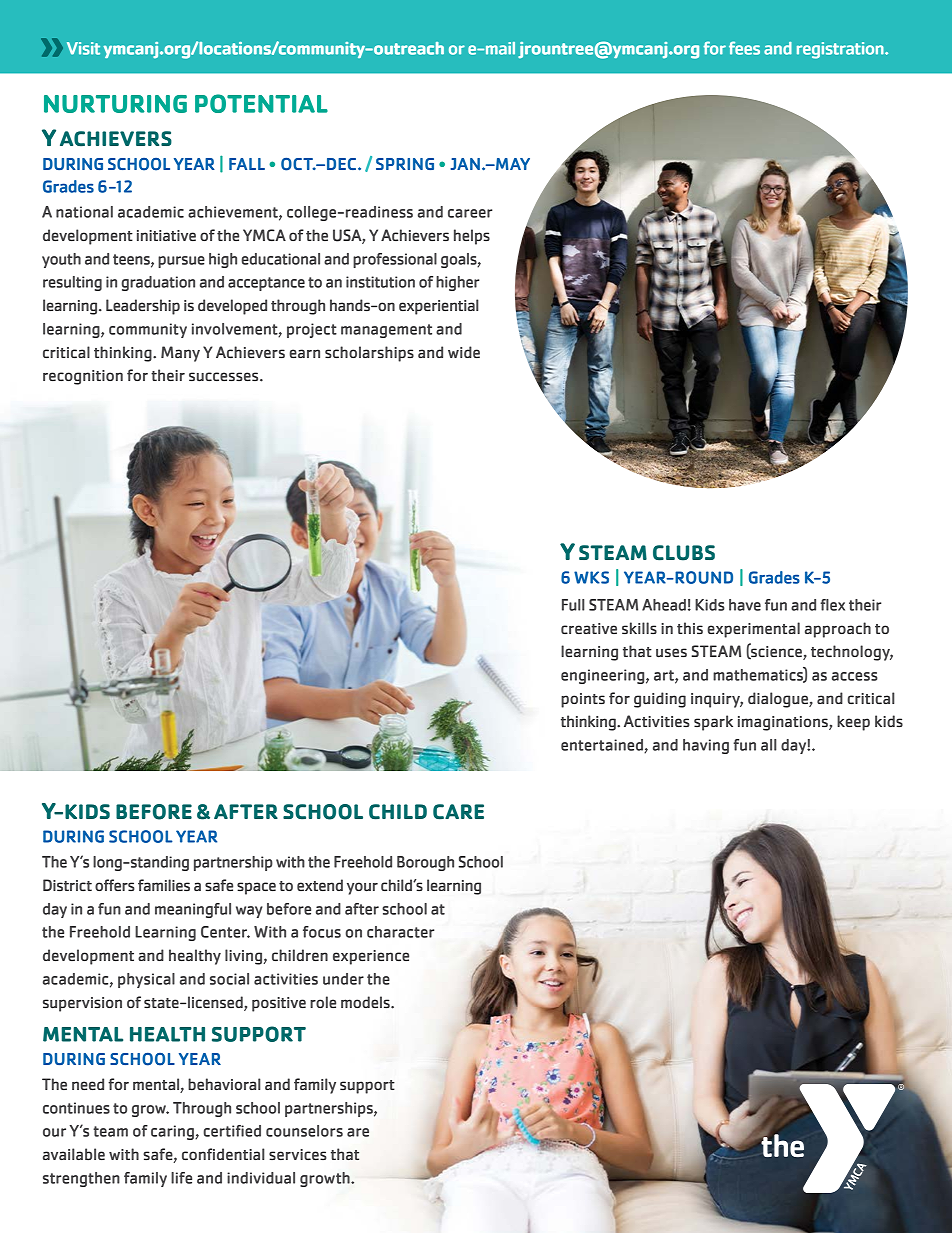  What do you see at coordinates (684, 553) in the screenshot?
I see `CLUBS` at bounding box center [684, 553].
